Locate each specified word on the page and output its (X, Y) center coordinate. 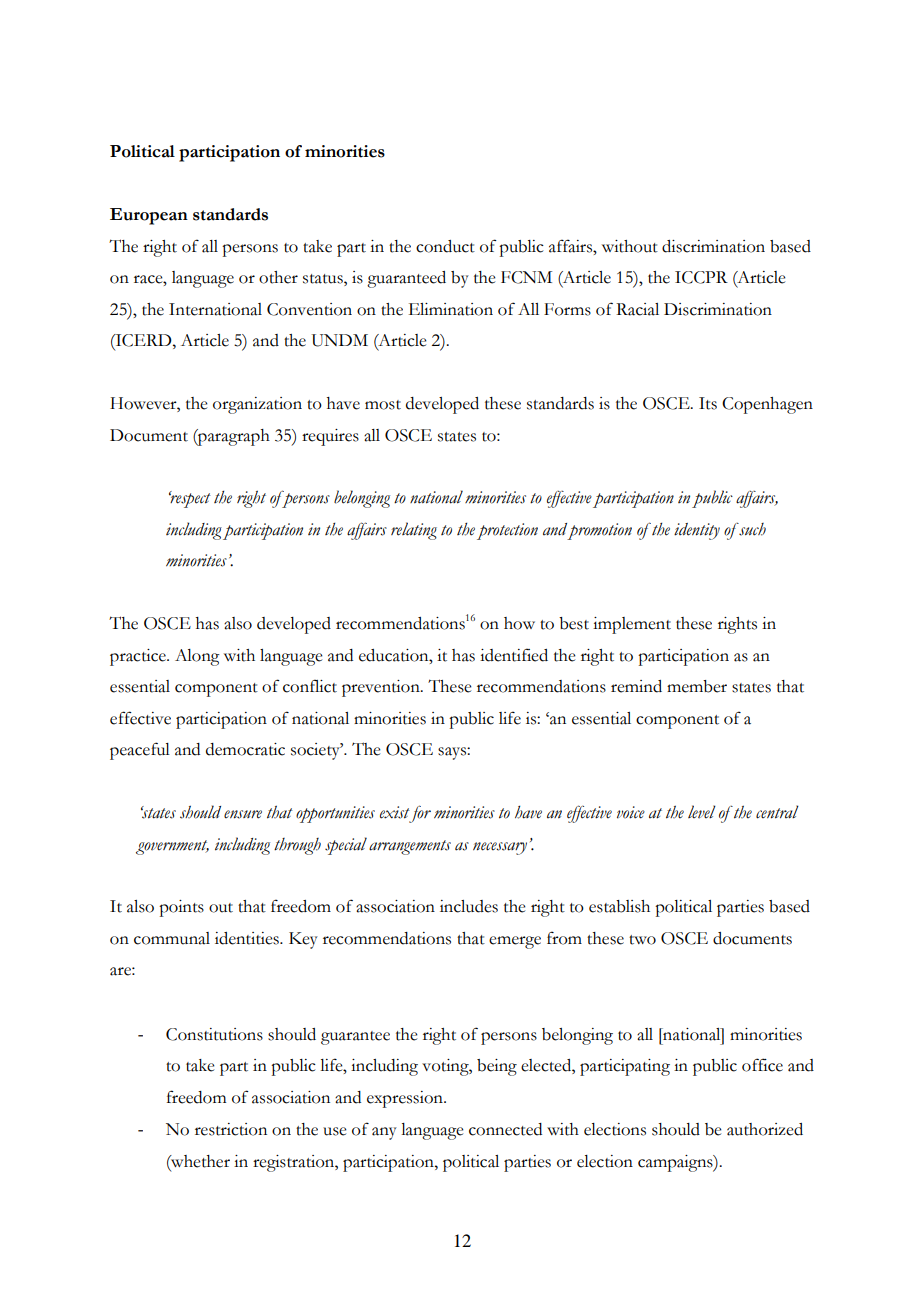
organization (257, 405)
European (149, 216)
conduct (445, 246)
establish (619, 906)
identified (514, 655)
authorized (765, 1129)
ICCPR (701, 277)
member (697, 686)
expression (406, 1099)
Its (708, 403)
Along (197, 657)
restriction (231, 1129)
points (181, 908)
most (383, 405)
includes (469, 906)
